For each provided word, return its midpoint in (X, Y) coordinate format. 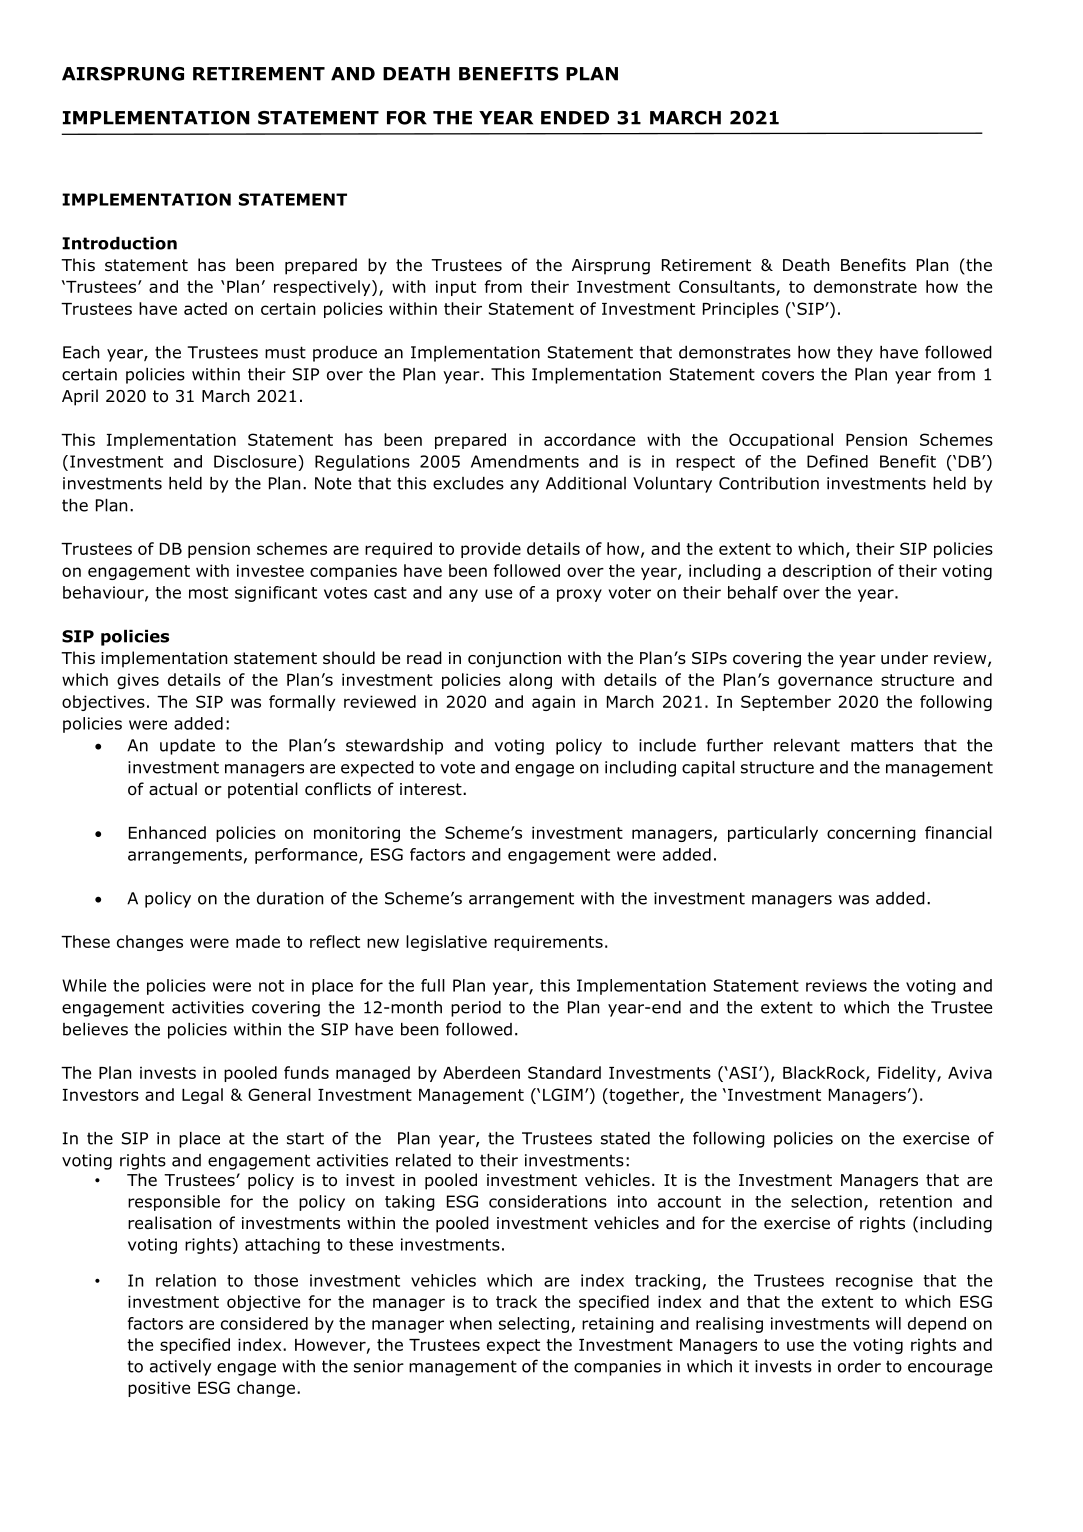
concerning (871, 834)
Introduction (119, 243)
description (827, 572)
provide (491, 550)
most (208, 593)
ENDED (575, 118)
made (258, 941)
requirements (548, 943)
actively (181, 1368)
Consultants (728, 288)
